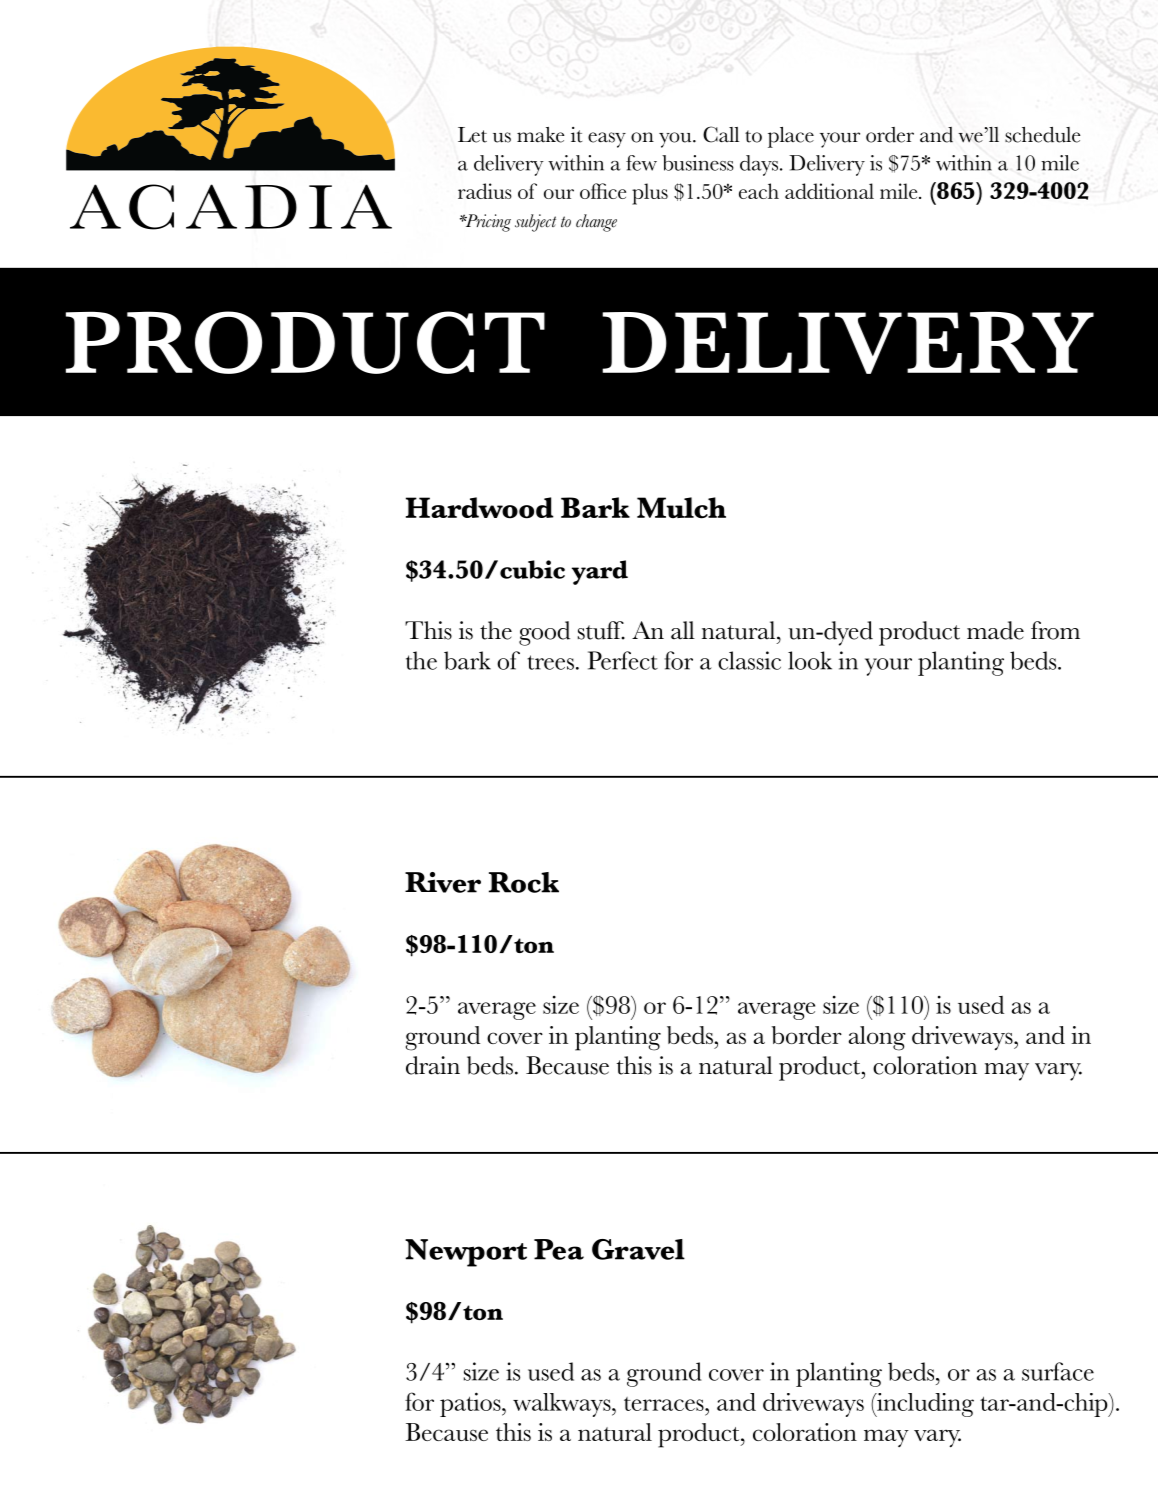  I want to click on Newport, so click(466, 1253).
